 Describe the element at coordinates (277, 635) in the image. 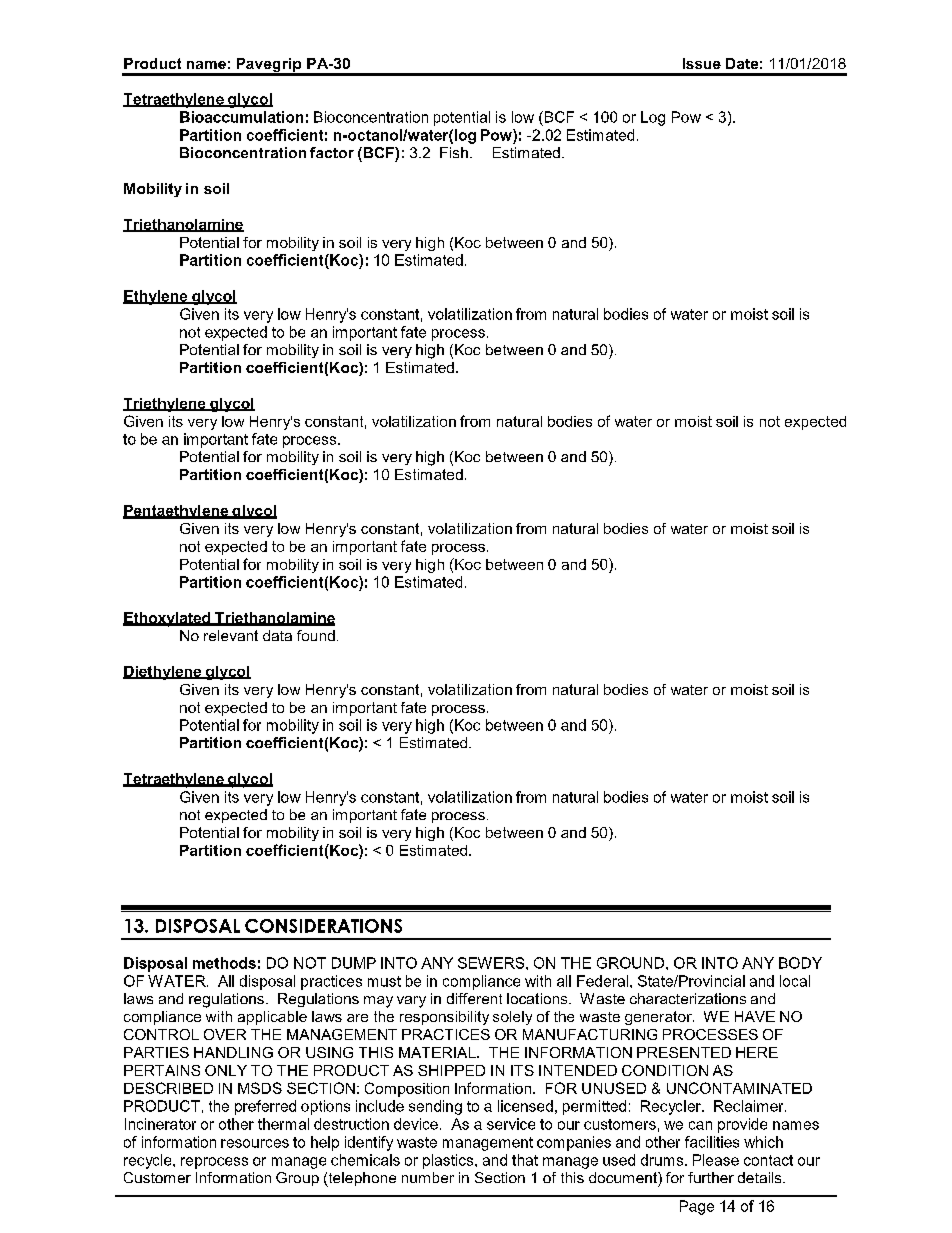

I see `data` at that location.
